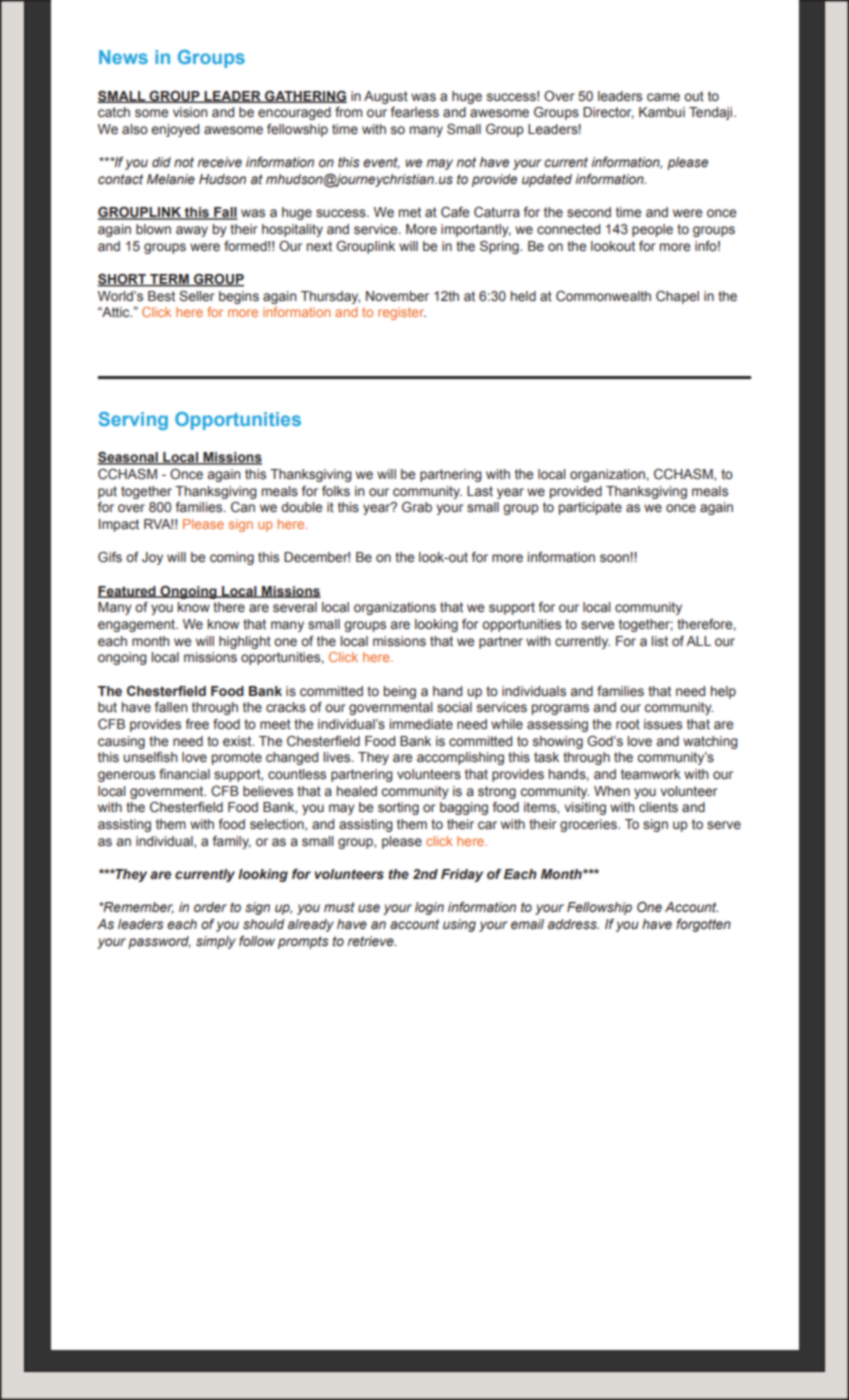 Image resolution: width=849 pixels, height=1400 pixels. What do you see at coordinates (386, 97) in the screenshot?
I see `August` at bounding box center [386, 97].
